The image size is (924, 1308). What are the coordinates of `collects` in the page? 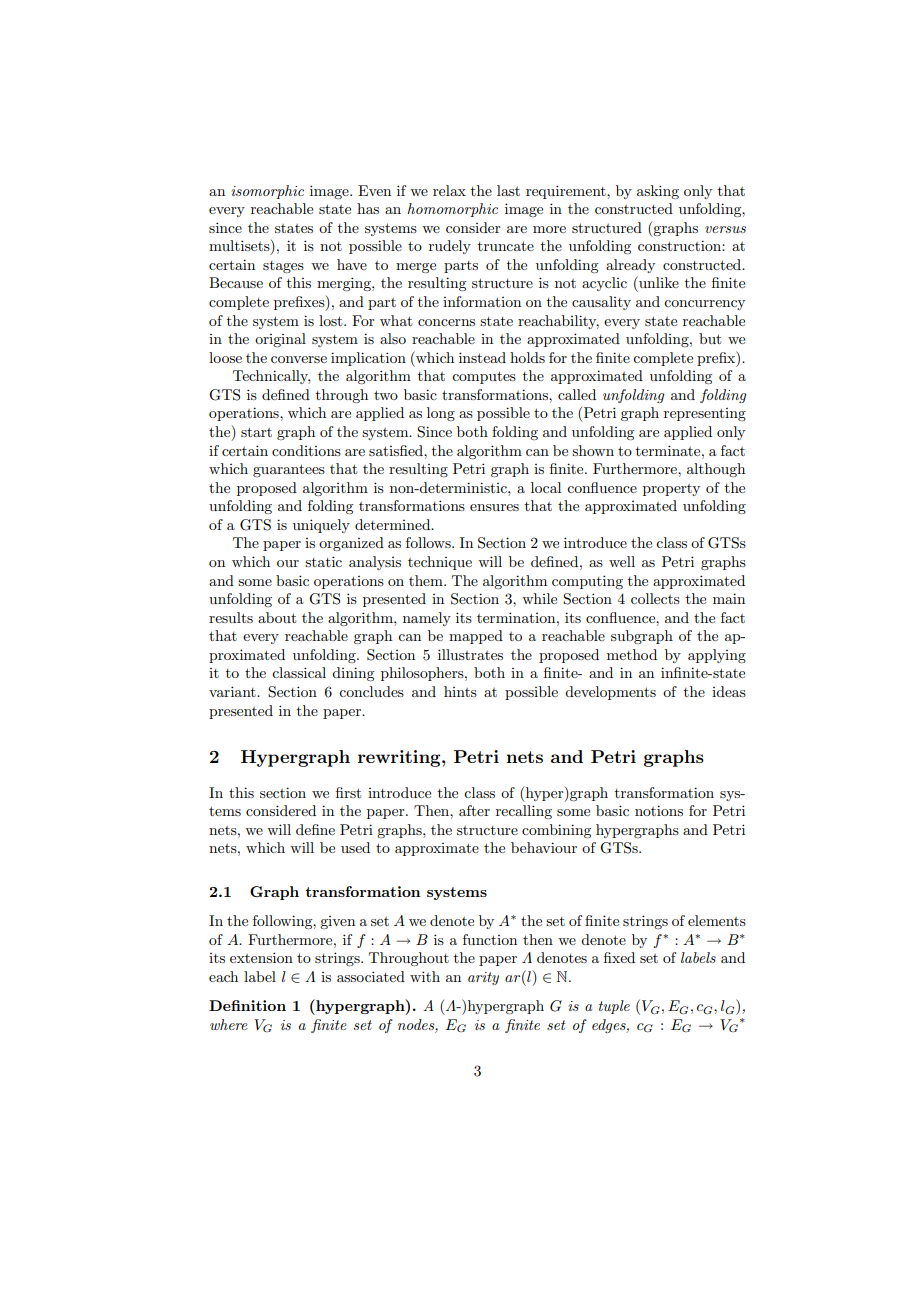 It's located at (655, 598).
